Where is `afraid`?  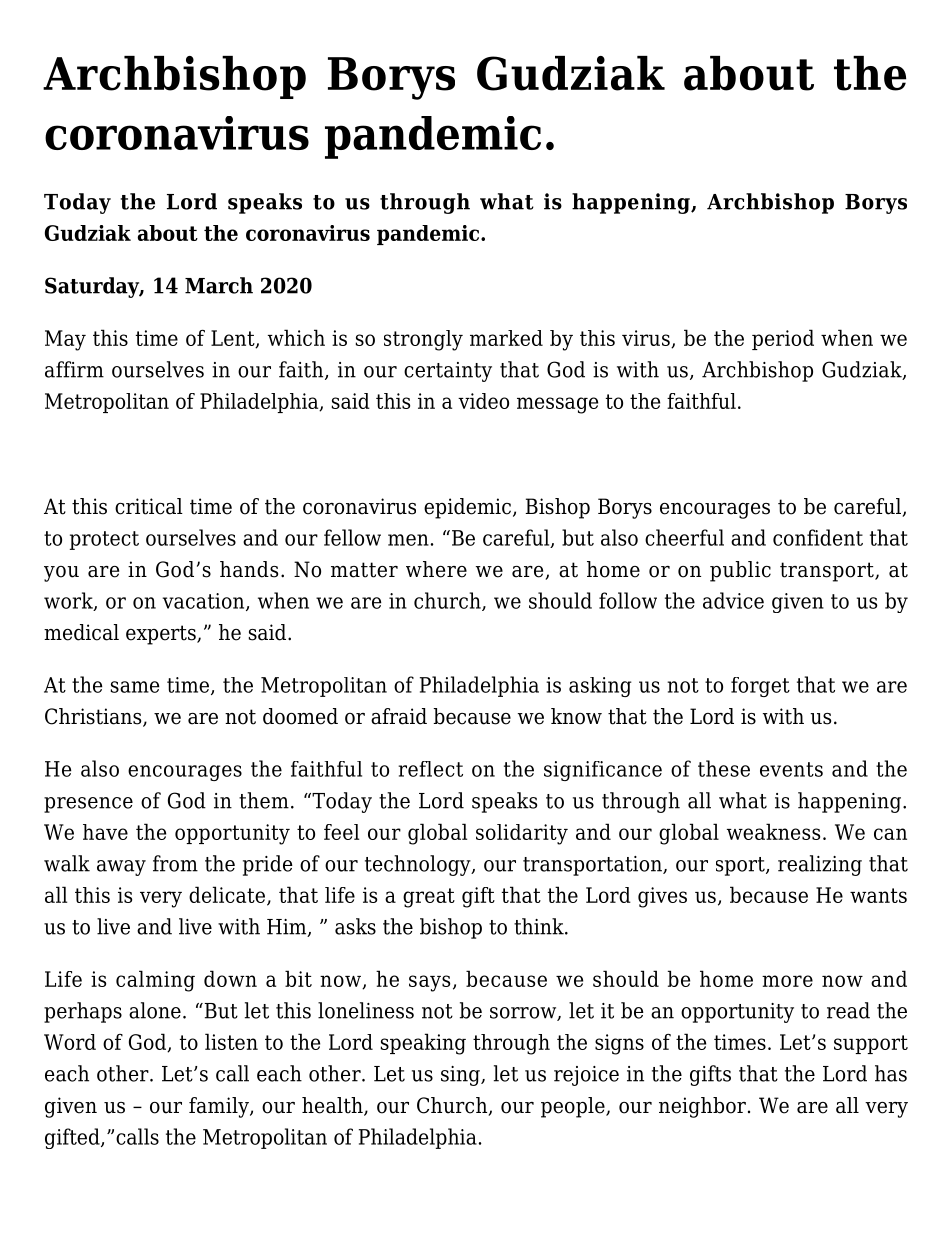
afraid is located at coordinates (399, 716).
